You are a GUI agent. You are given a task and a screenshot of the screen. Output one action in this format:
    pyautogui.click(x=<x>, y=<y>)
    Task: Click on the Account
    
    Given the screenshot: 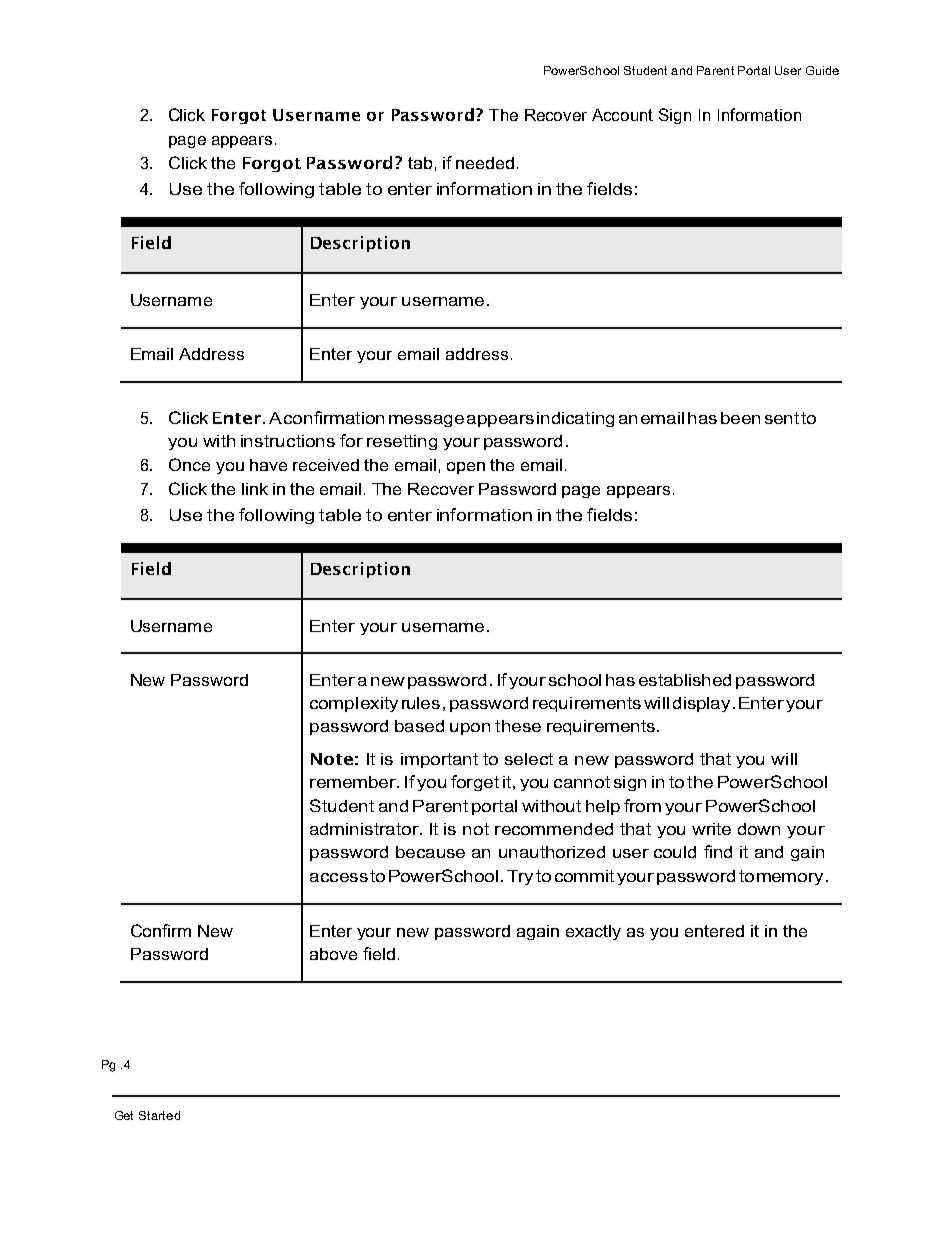 What is the action you would take?
    pyautogui.click(x=622, y=115)
